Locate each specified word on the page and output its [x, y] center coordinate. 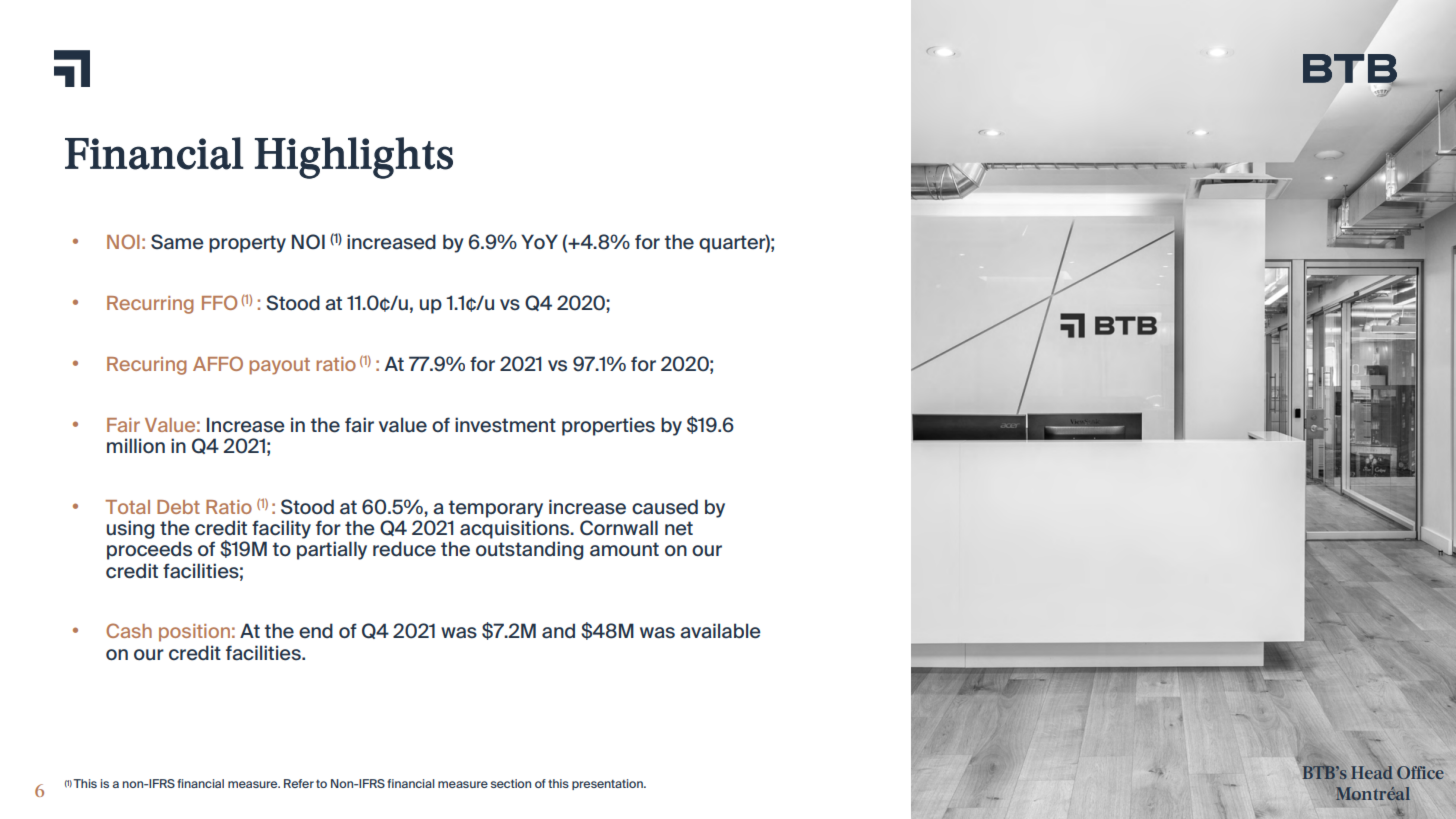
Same [177, 242]
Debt [178, 507]
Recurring [150, 305]
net [679, 528]
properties [608, 426]
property [247, 244]
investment [505, 425]
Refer [299, 783]
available [720, 631]
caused [665, 507]
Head [1372, 772]
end [316, 631]
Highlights [354, 158]
